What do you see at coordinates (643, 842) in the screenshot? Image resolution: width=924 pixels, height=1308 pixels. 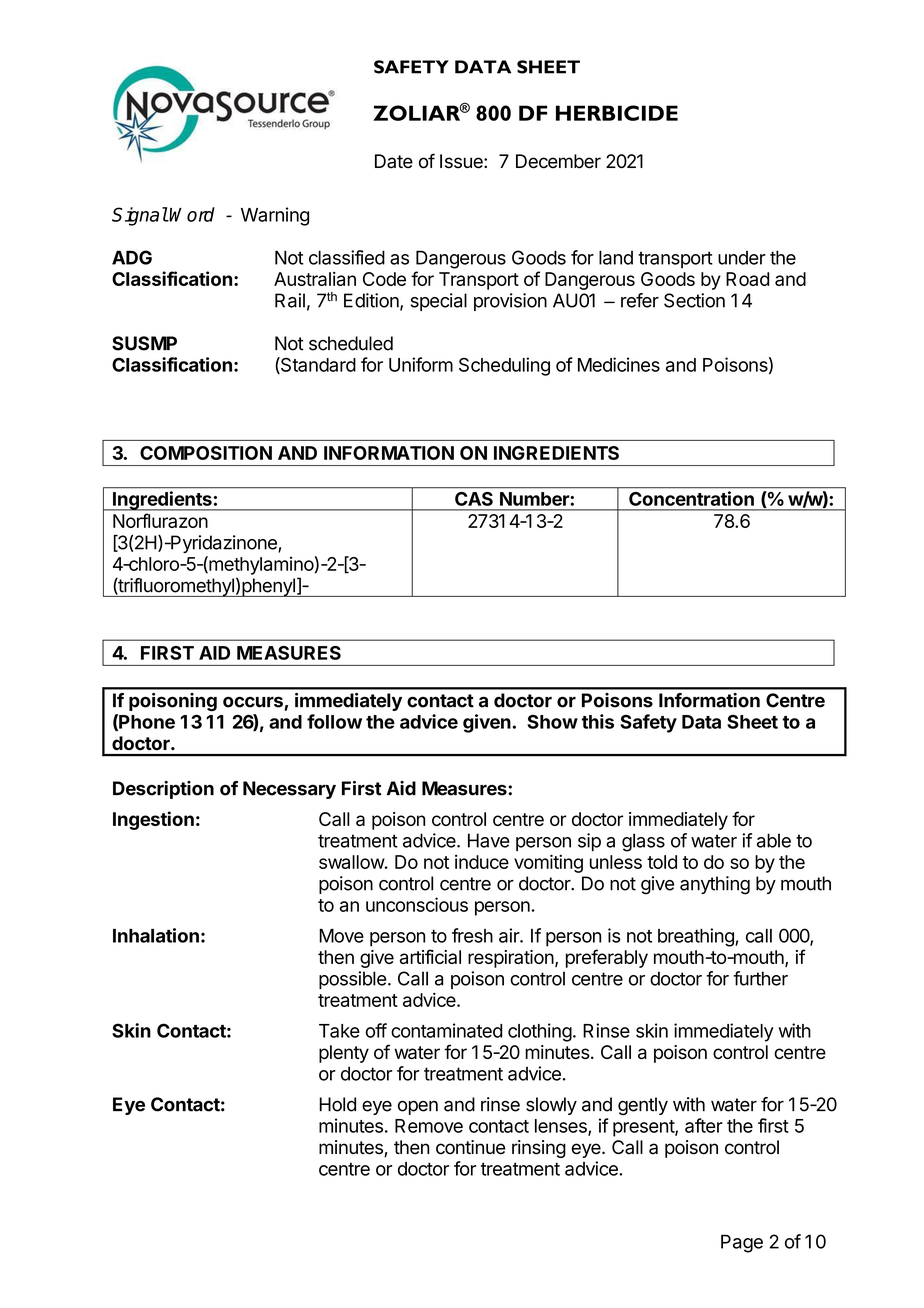 I see `glass` at bounding box center [643, 842].
